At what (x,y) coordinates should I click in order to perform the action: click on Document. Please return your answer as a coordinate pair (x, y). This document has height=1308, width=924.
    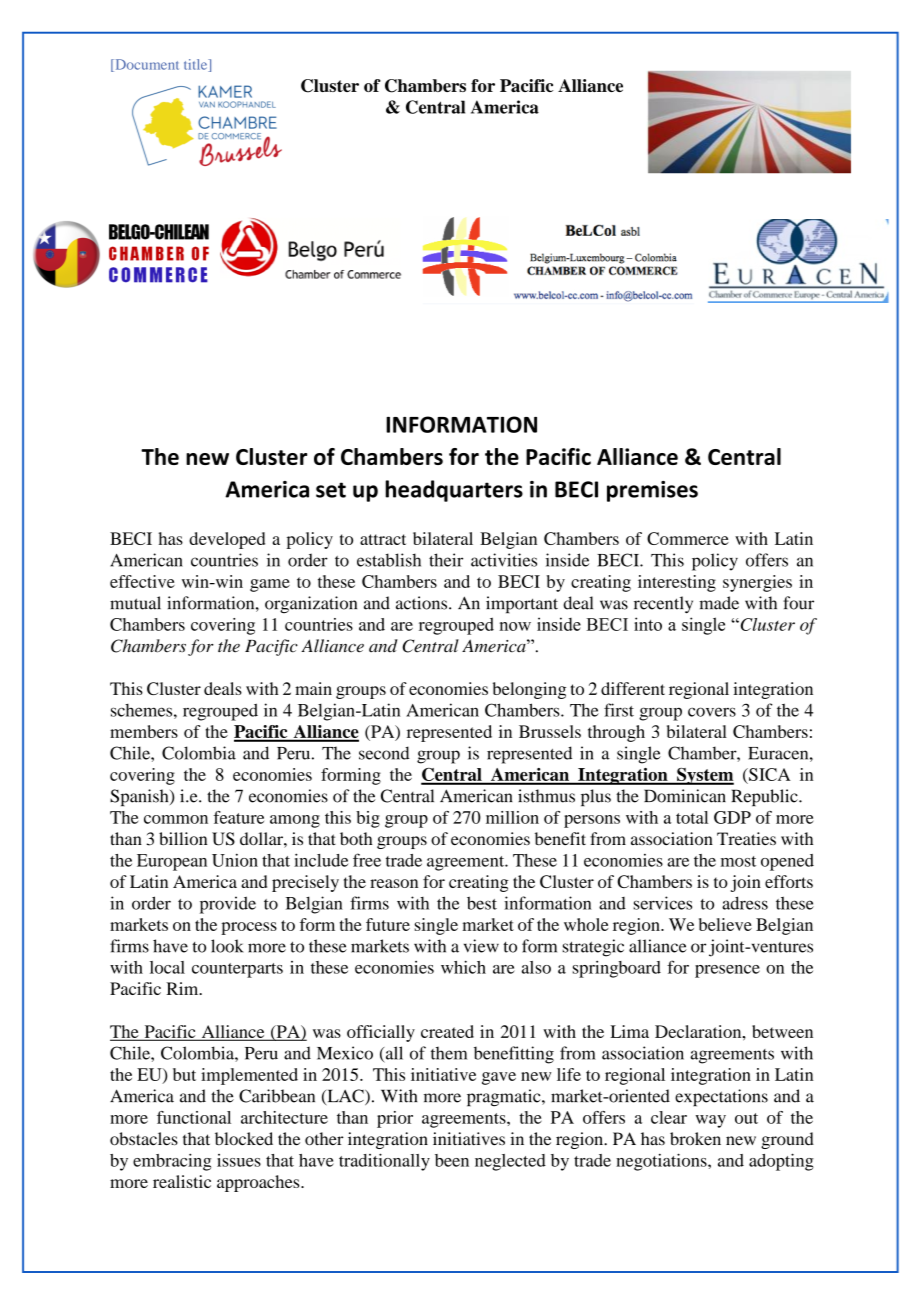
    Looking at the image, I should click on (146, 65).
